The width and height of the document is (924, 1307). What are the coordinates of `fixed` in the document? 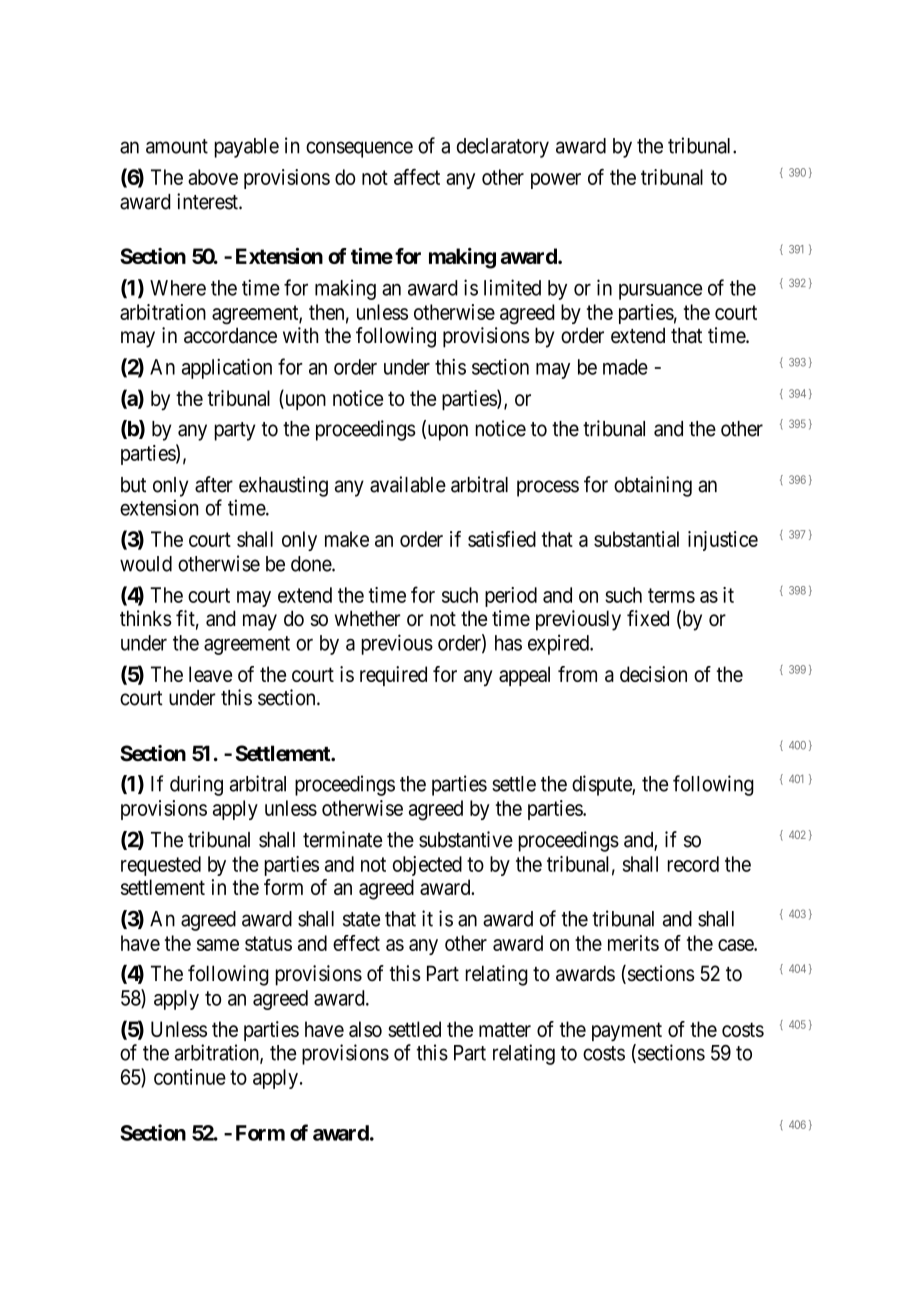 It's located at (648, 618).
